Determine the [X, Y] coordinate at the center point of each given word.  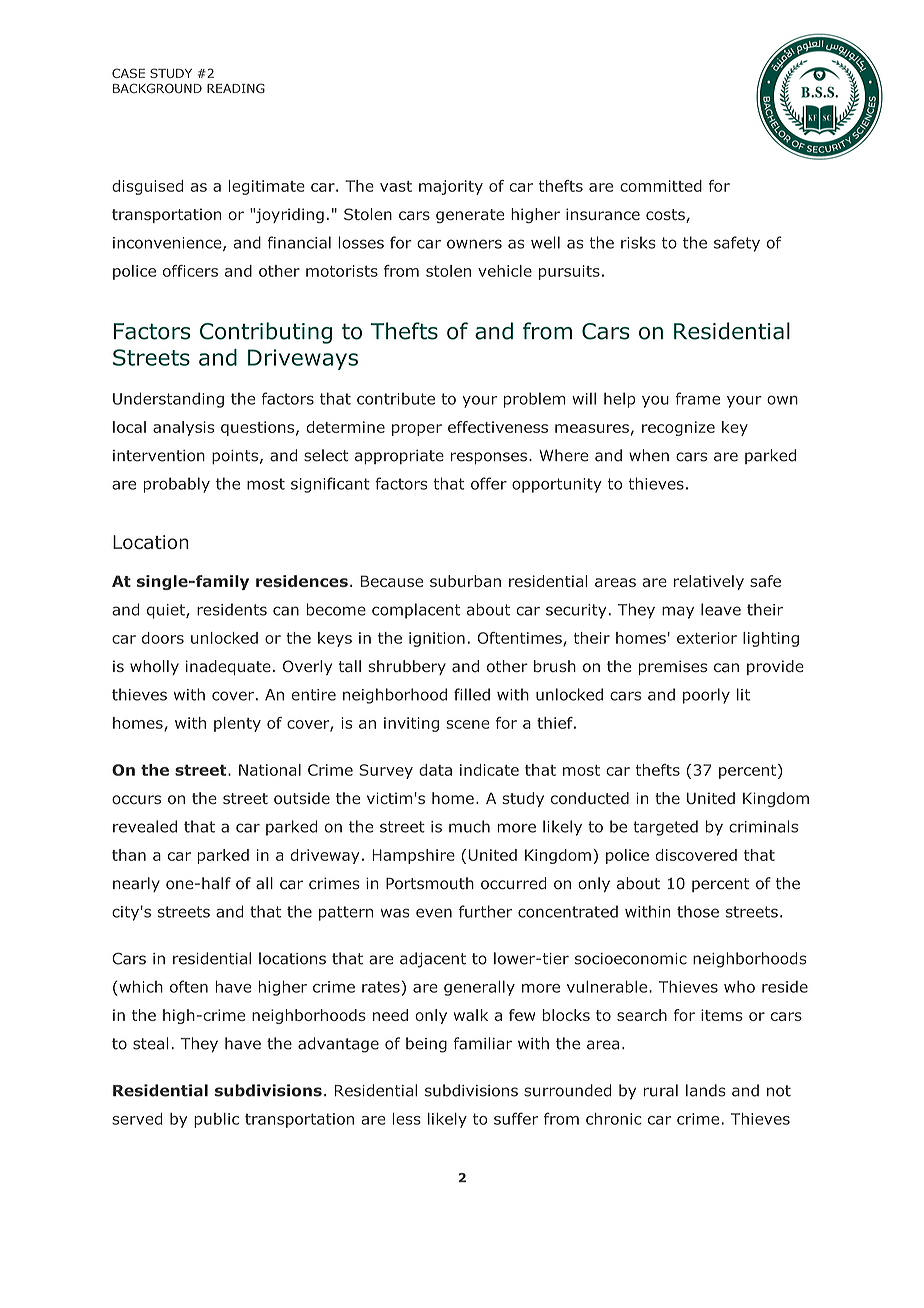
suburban [465, 581]
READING [236, 88]
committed [661, 186]
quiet [167, 611]
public [216, 1120]
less [407, 1119]
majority [451, 187]
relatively [709, 582]
